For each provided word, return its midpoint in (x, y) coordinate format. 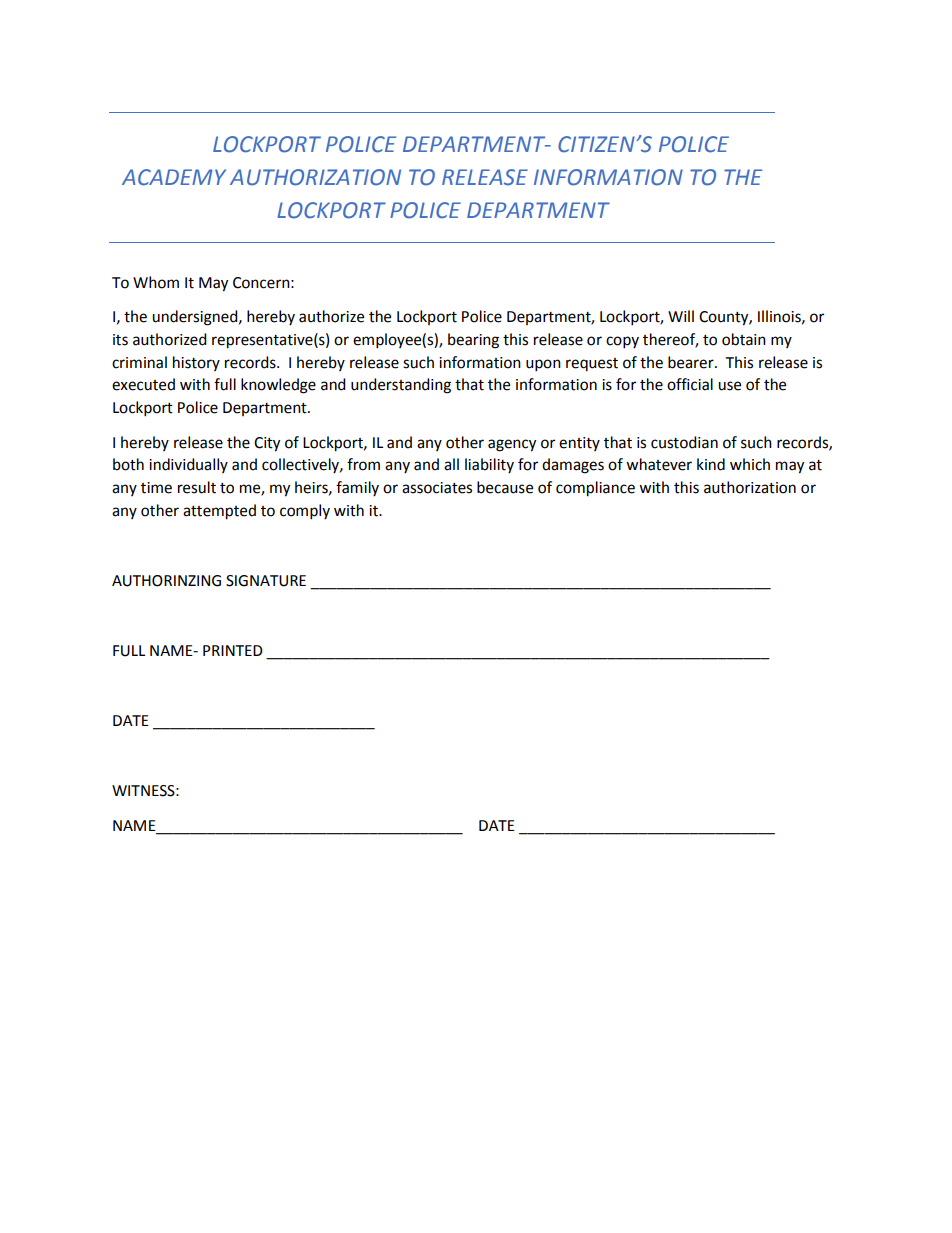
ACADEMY (174, 177)
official (690, 384)
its (120, 340)
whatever (659, 464)
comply (305, 512)
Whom (156, 282)
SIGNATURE (266, 581)
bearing (473, 341)
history (196, 363)
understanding (401, 386)
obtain (744, 339)
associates (437, 488)
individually (188, 465)
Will (681, 316)
